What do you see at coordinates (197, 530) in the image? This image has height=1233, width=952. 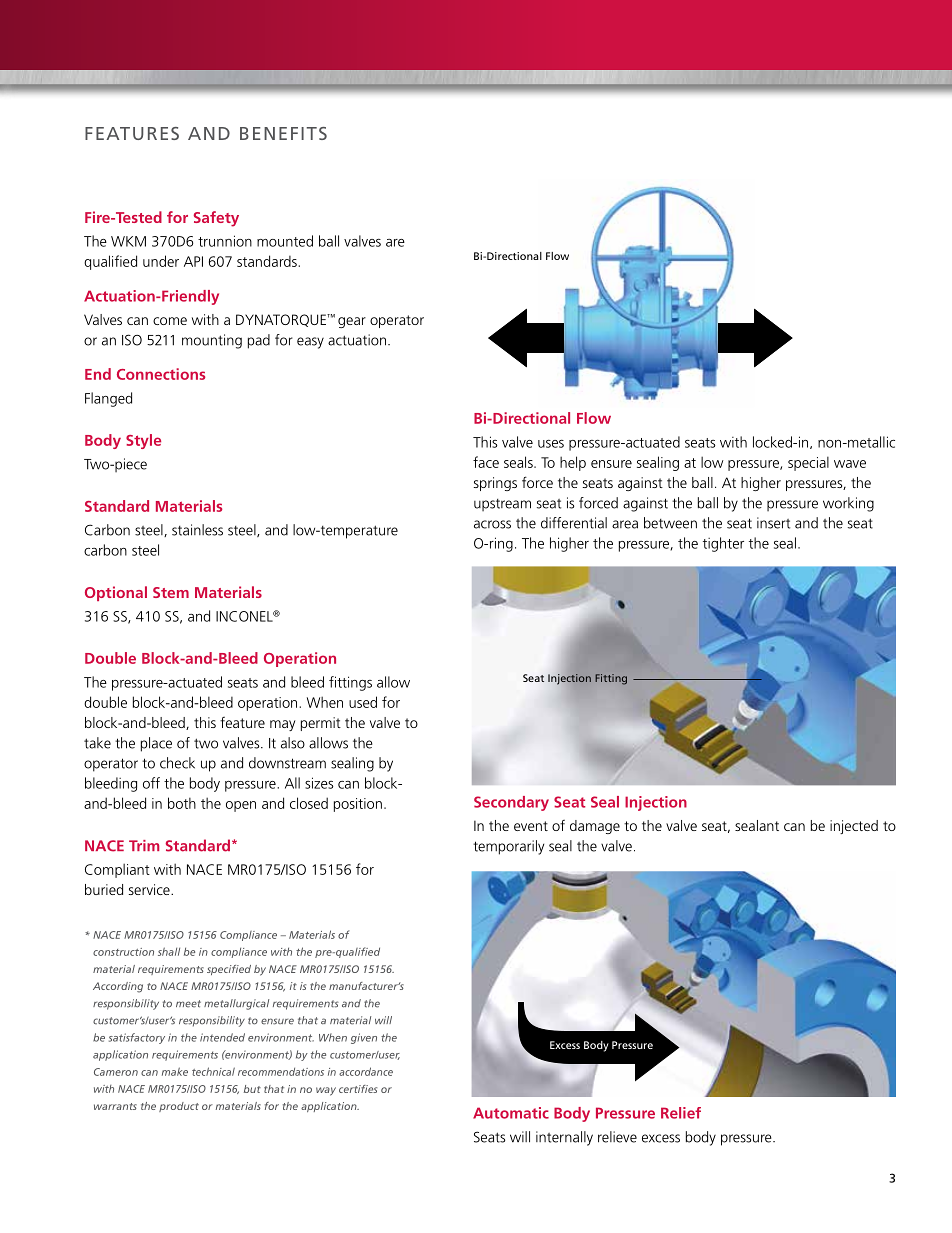 I see `stainless` at bounding box center [197, 530].
